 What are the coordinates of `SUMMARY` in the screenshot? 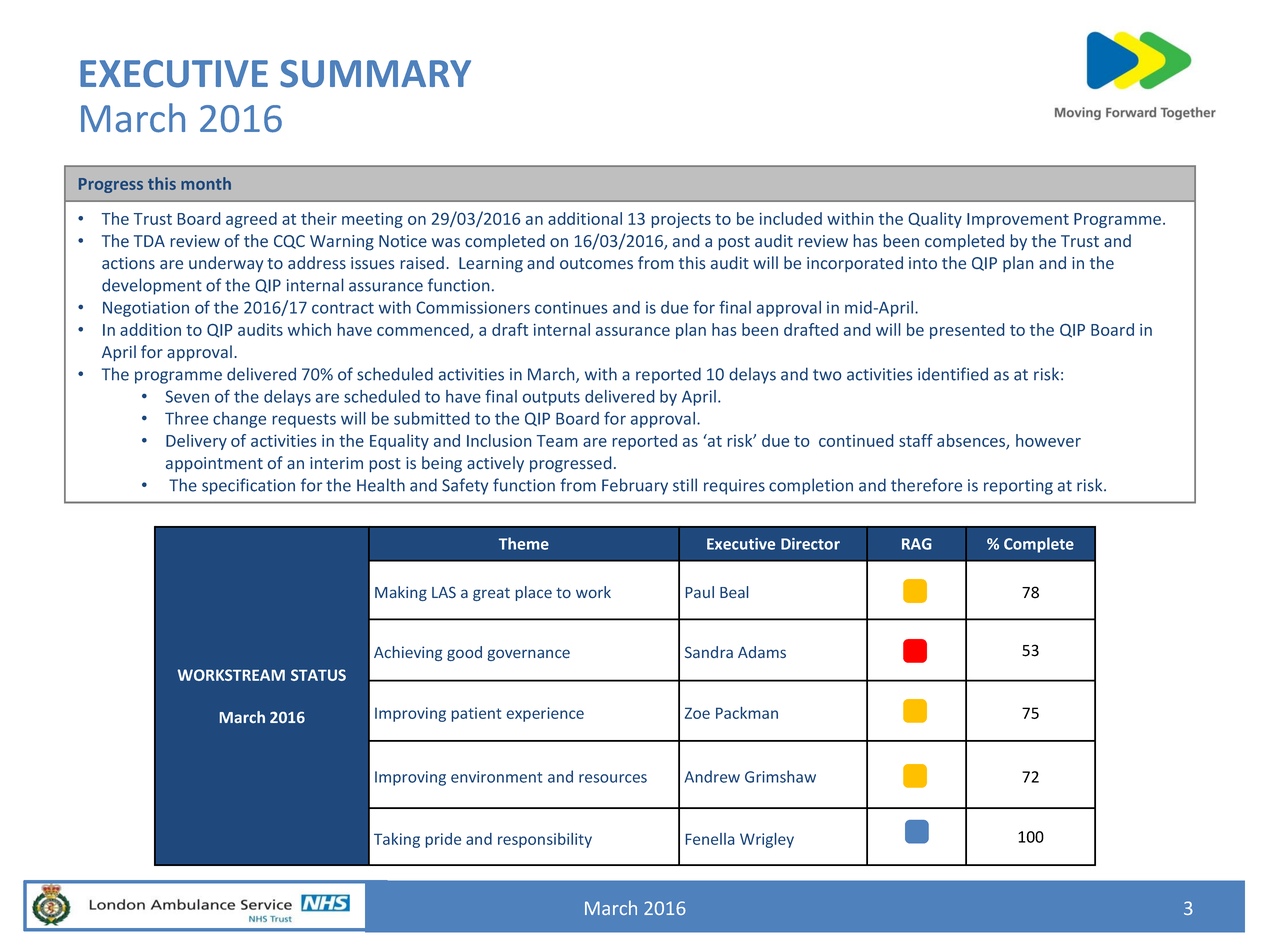 It's located at (375, 74).
